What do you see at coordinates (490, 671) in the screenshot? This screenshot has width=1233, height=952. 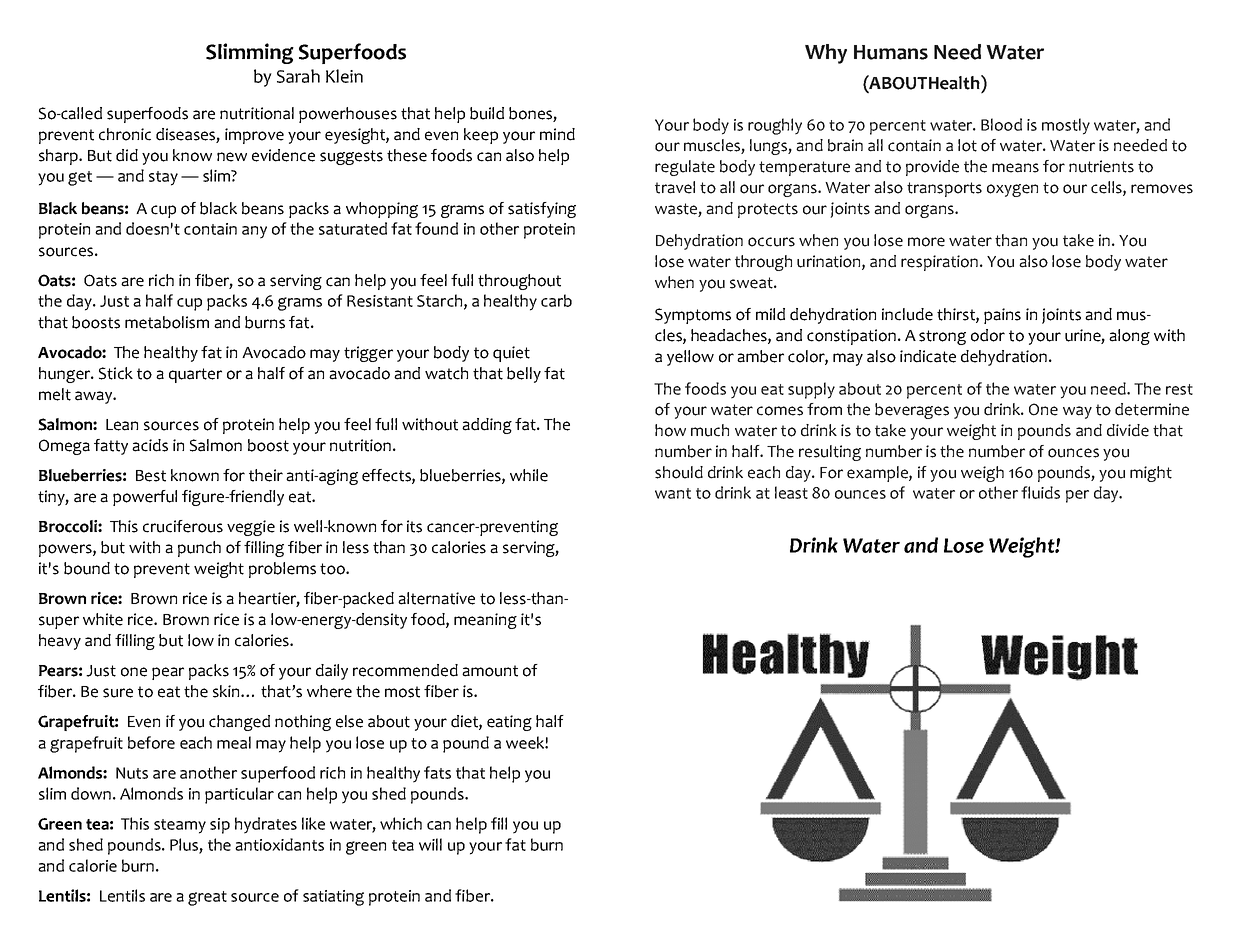 I see `amount` at bounding box center [490, 671].
